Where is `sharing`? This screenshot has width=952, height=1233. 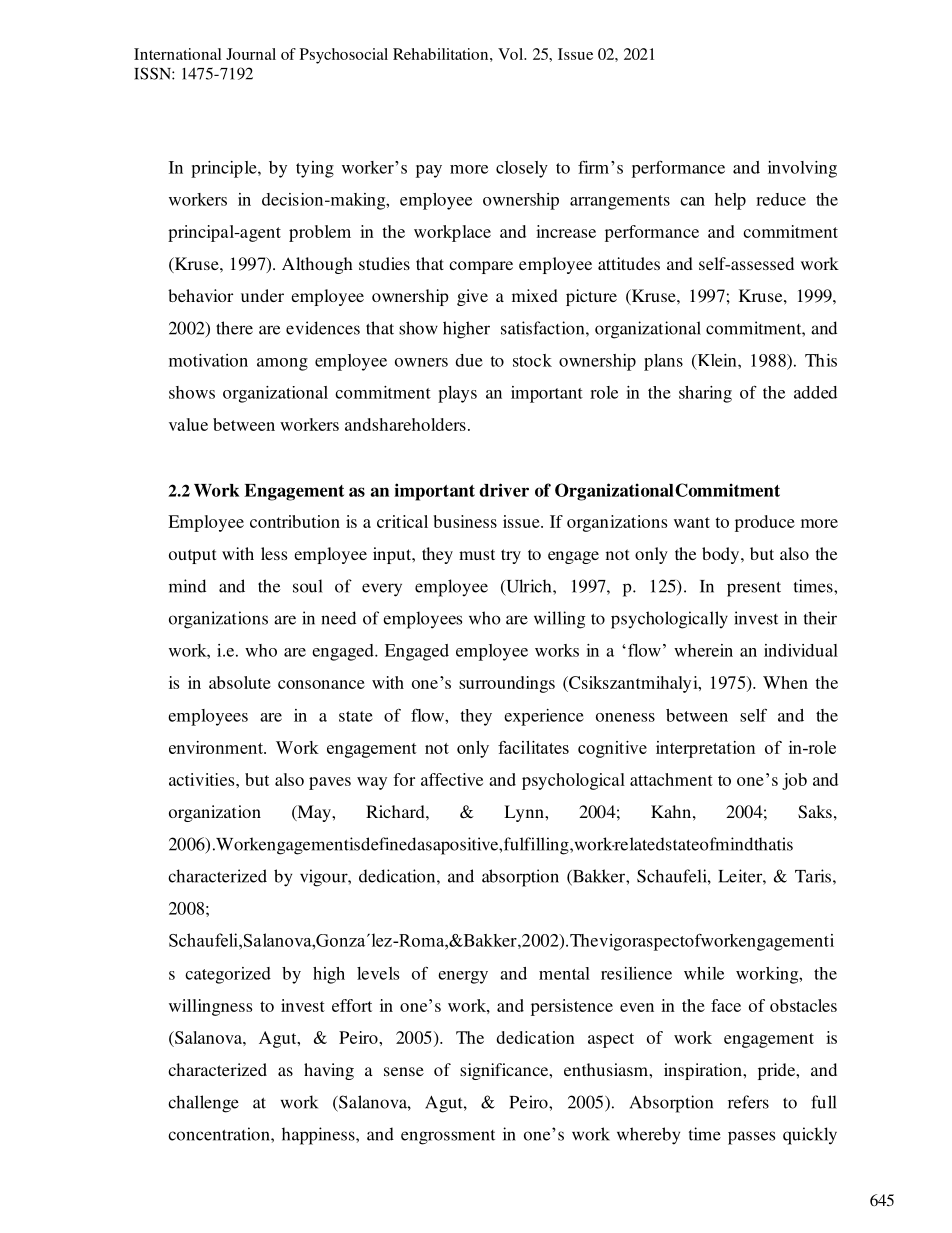
sharing is located at coordinates (705, 394).
